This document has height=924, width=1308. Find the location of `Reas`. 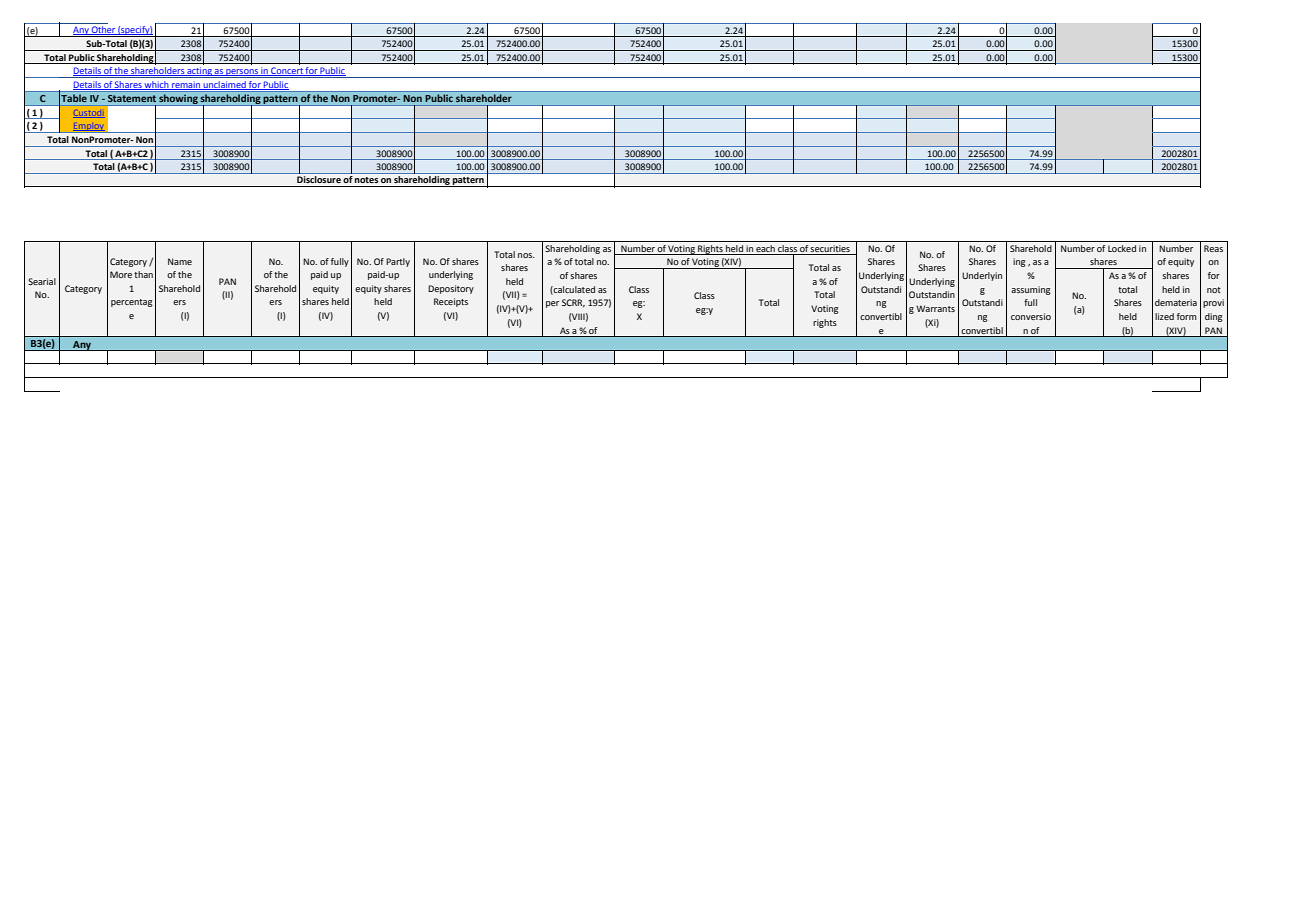

Reas is located at coordinates (1213, 248).
